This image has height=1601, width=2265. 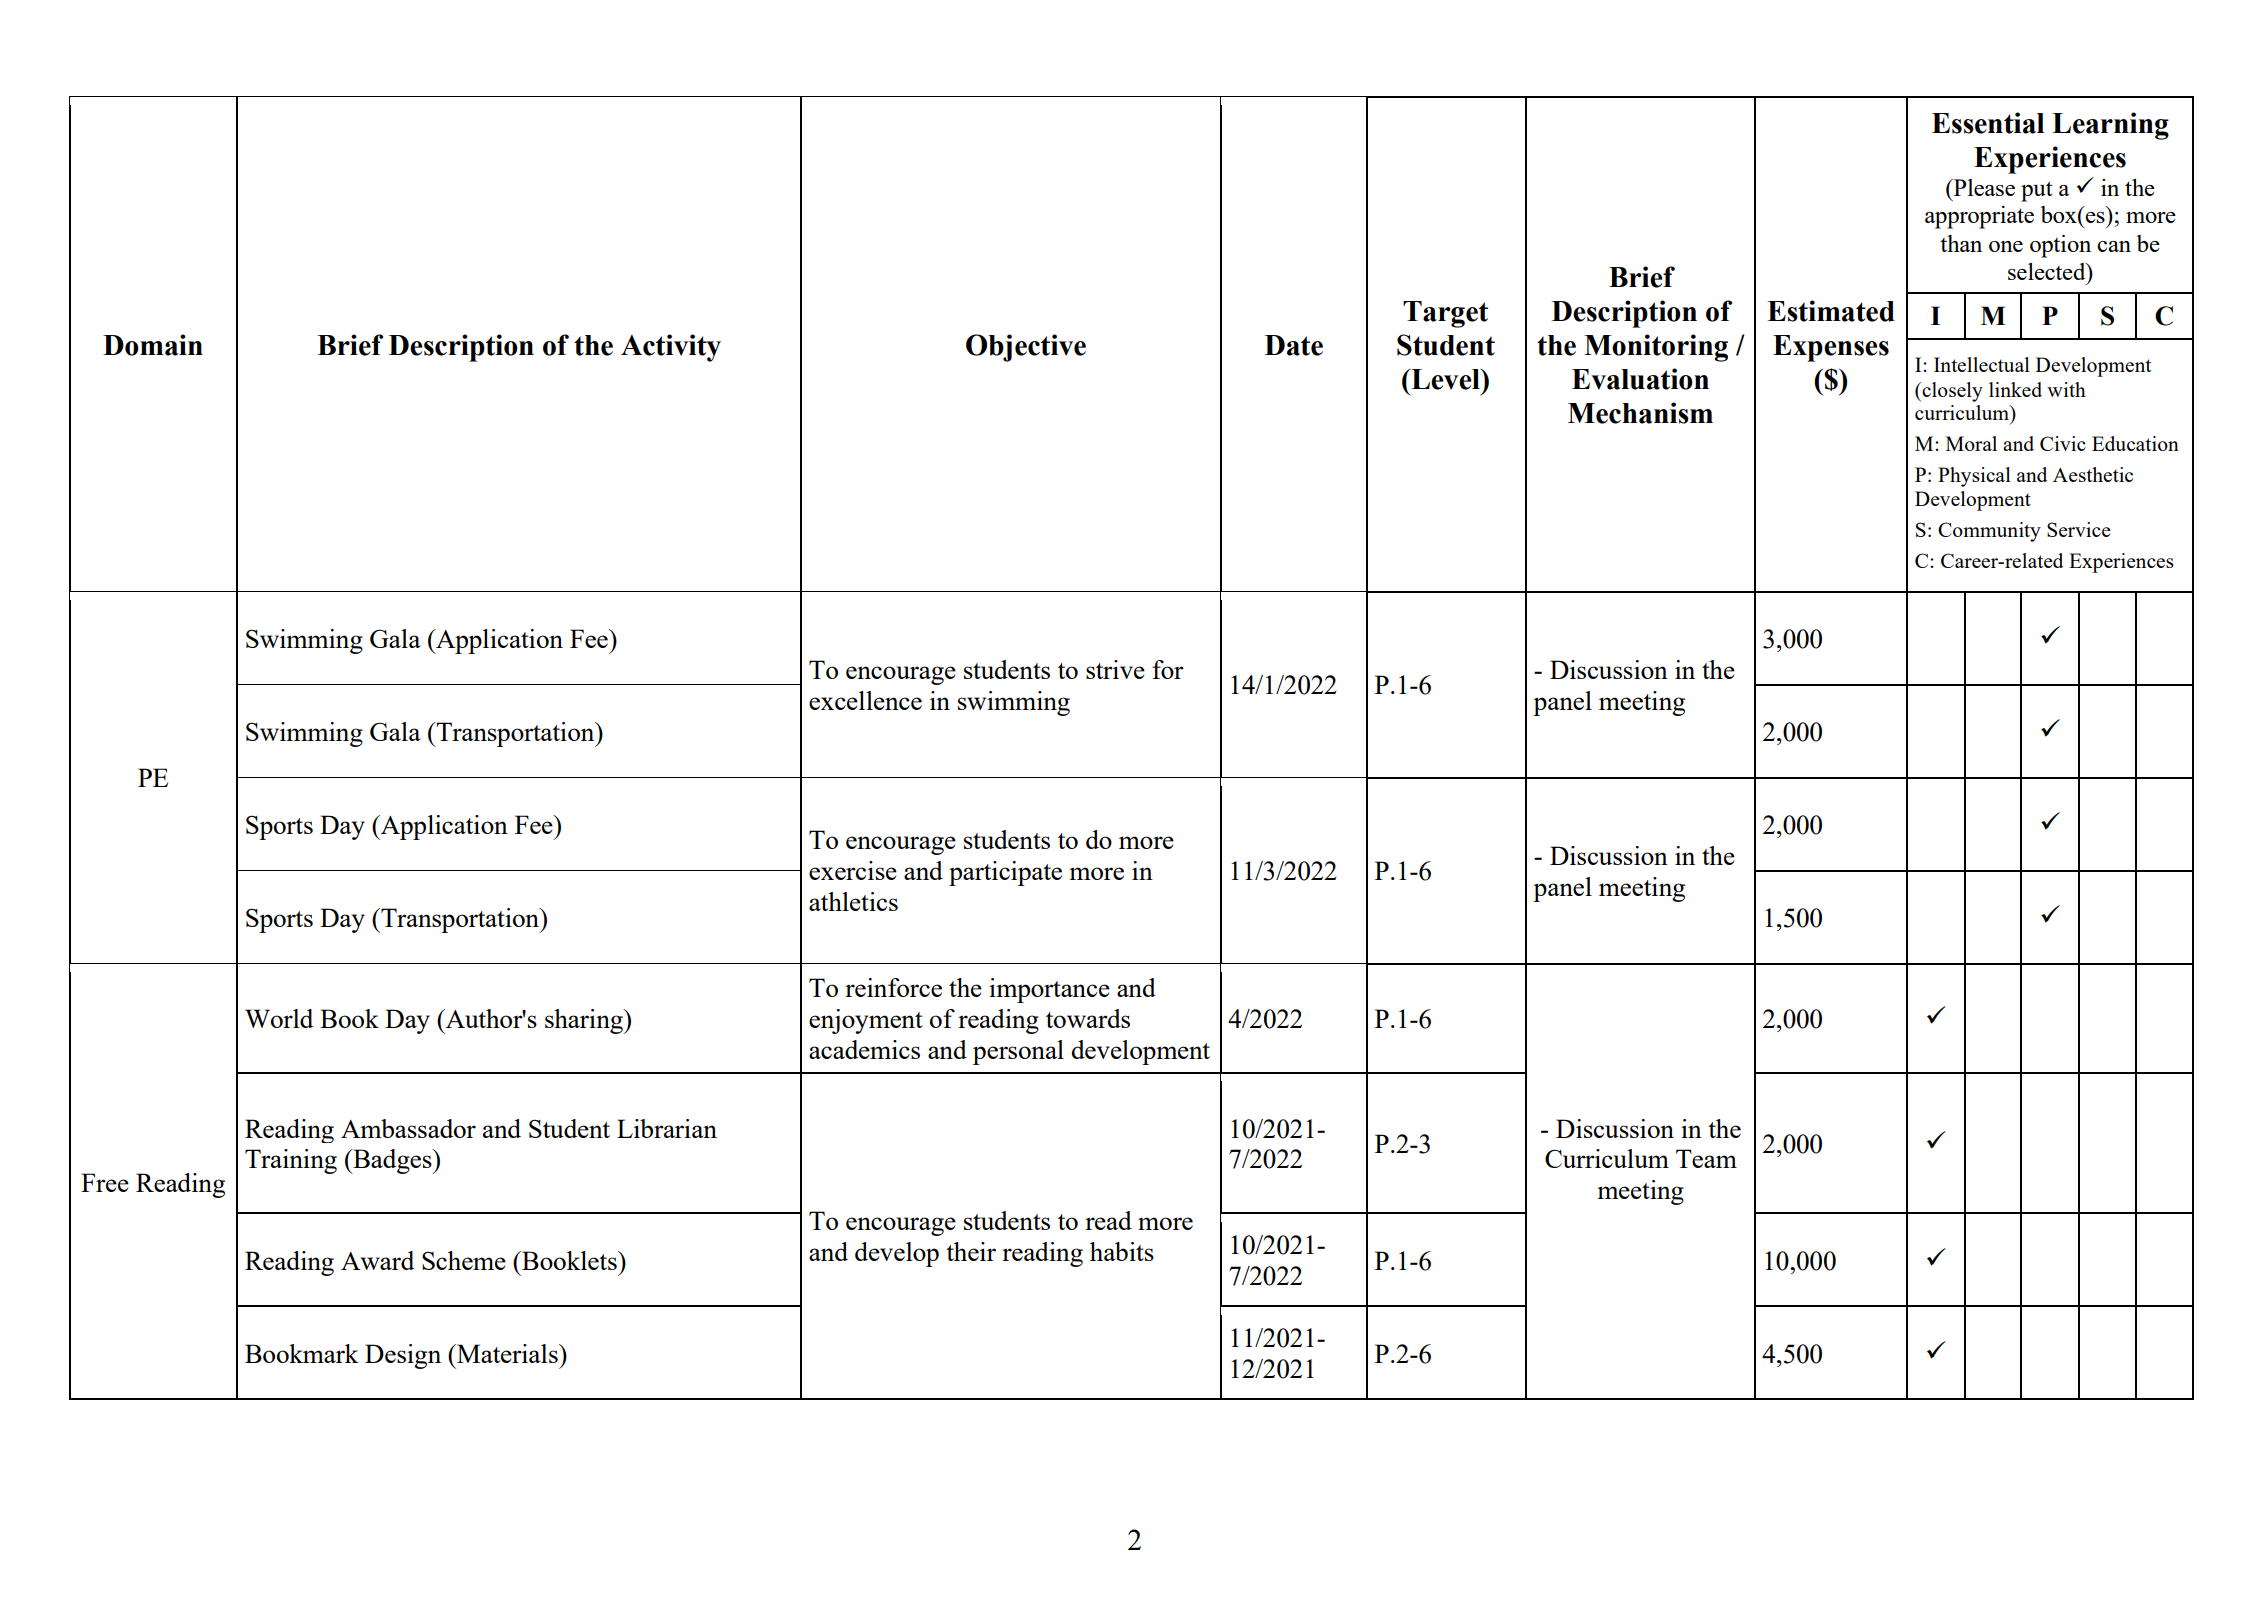 I want to click on Target, so click(x=1445, y=314).
